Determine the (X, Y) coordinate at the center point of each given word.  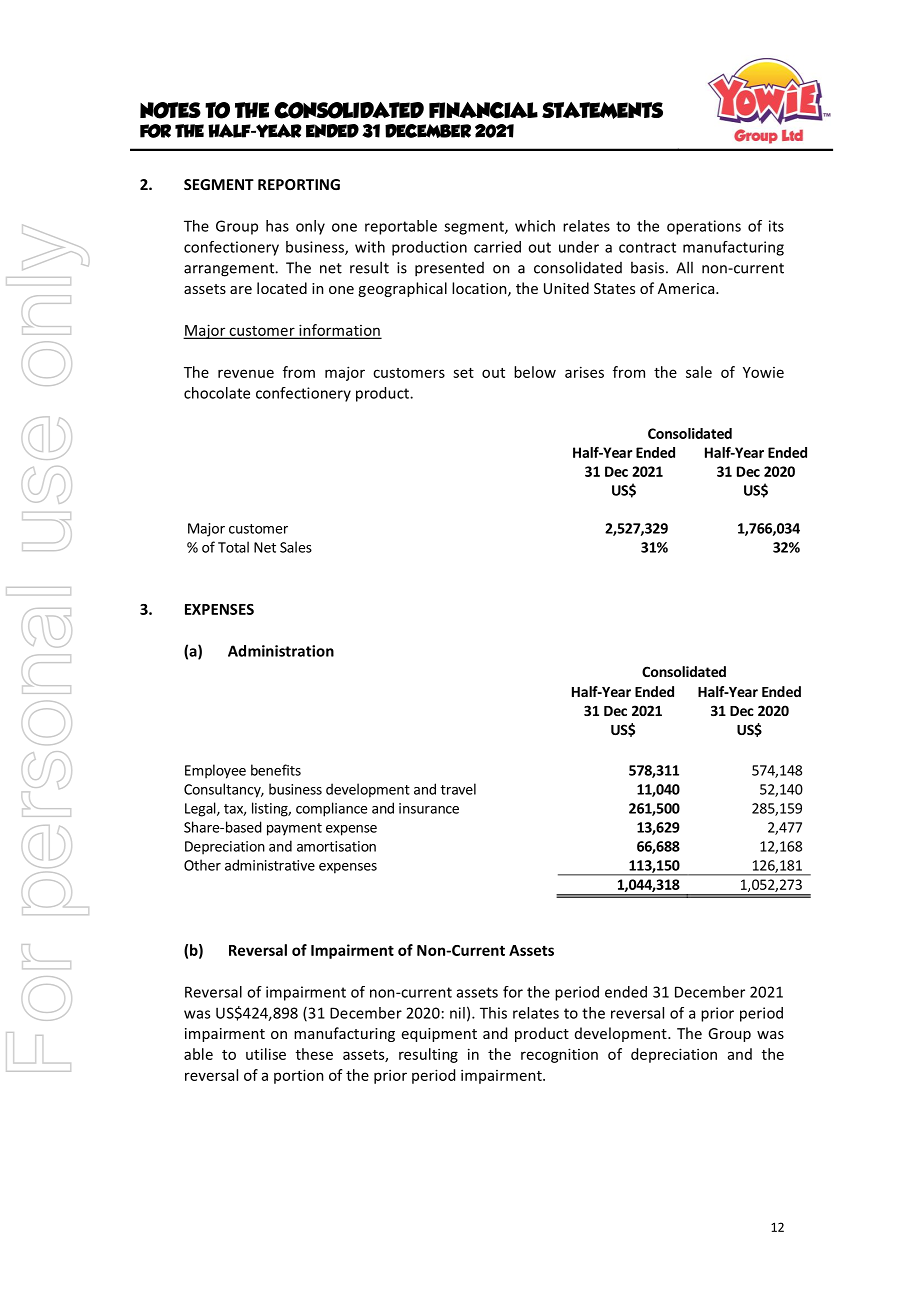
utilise (266, 1054)
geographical (402, 289)
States (614, 288)
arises (584, 372)
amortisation (336, 846)
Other (202, 865)
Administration (281, 651)
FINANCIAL (483, 110)
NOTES (170, 110)
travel (458, 789)
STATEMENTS (602, 110)
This (493, 1013)
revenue (246, 373)
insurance (429, 808)
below (535, 372)
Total (233, 547)
